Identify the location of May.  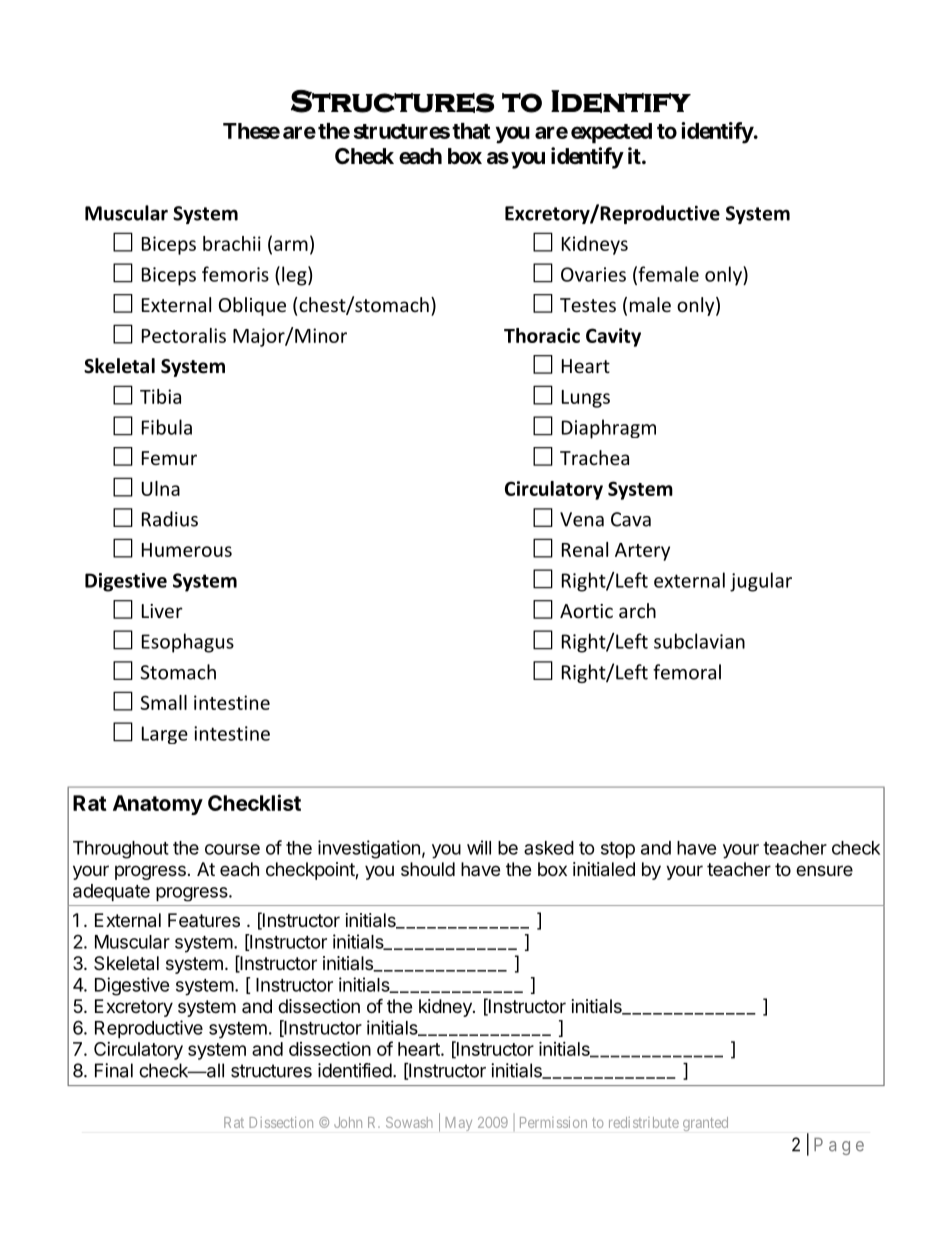
(458, 1124).
